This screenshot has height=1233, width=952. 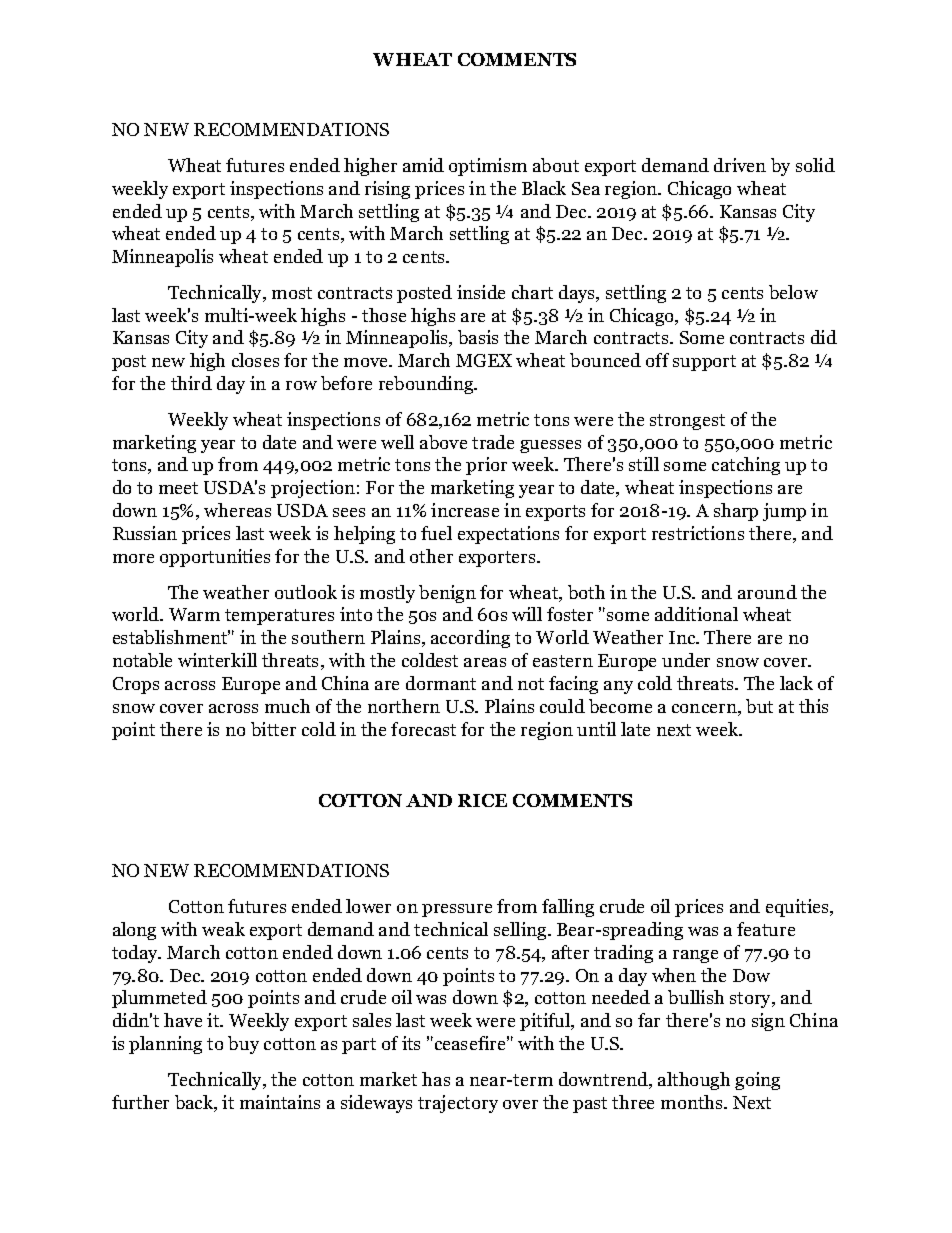 I want to click on pressure, so click(x=457, y=910).
